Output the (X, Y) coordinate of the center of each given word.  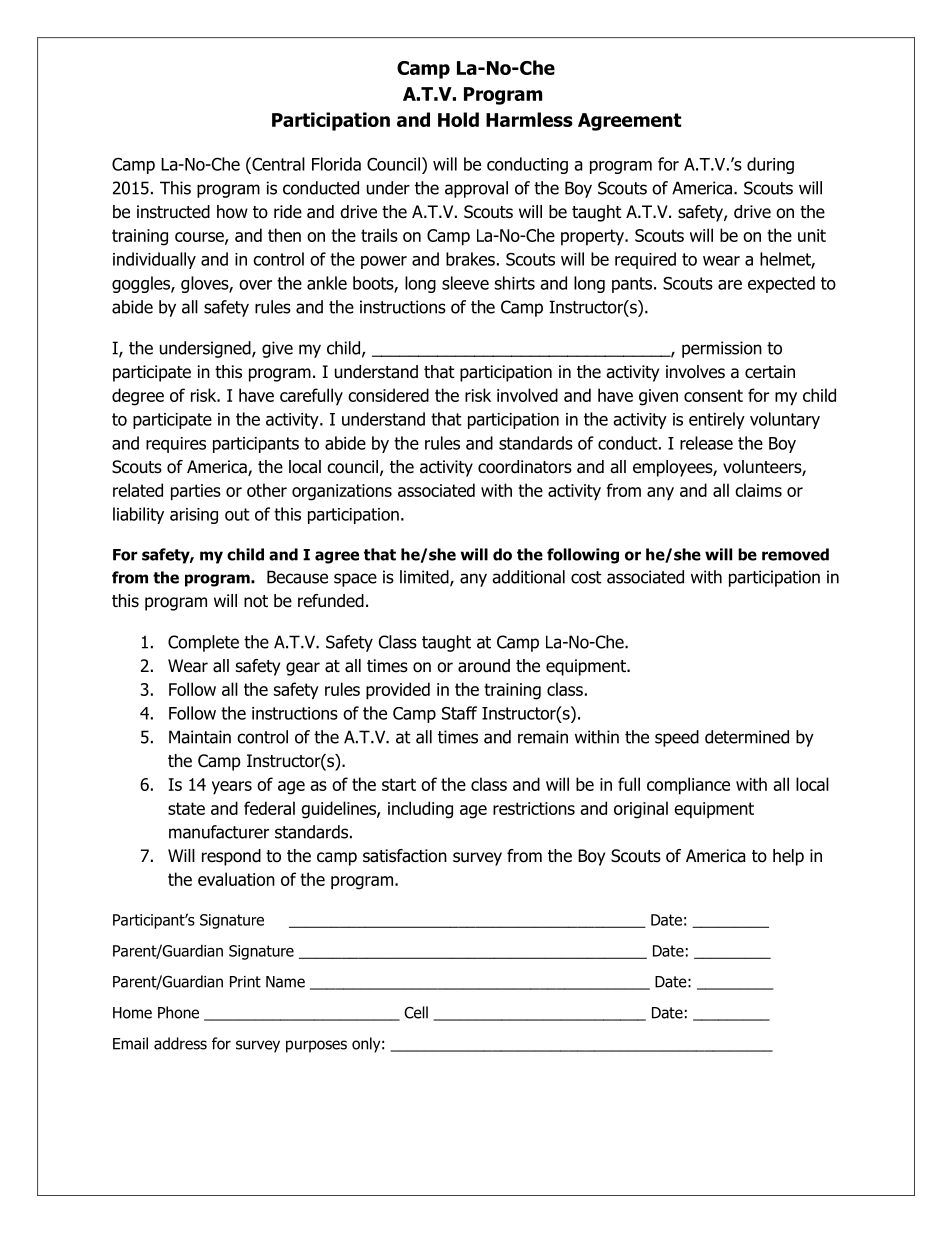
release (706, 443)
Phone (178, 1012)
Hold (458, 119)
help (788, 857)
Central (277, 164)
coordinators (525, 467)
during (770, 165)
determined (747, 737)
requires (176, 445)
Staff (459, 713)
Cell (416, 1012)
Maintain (200, 737)
